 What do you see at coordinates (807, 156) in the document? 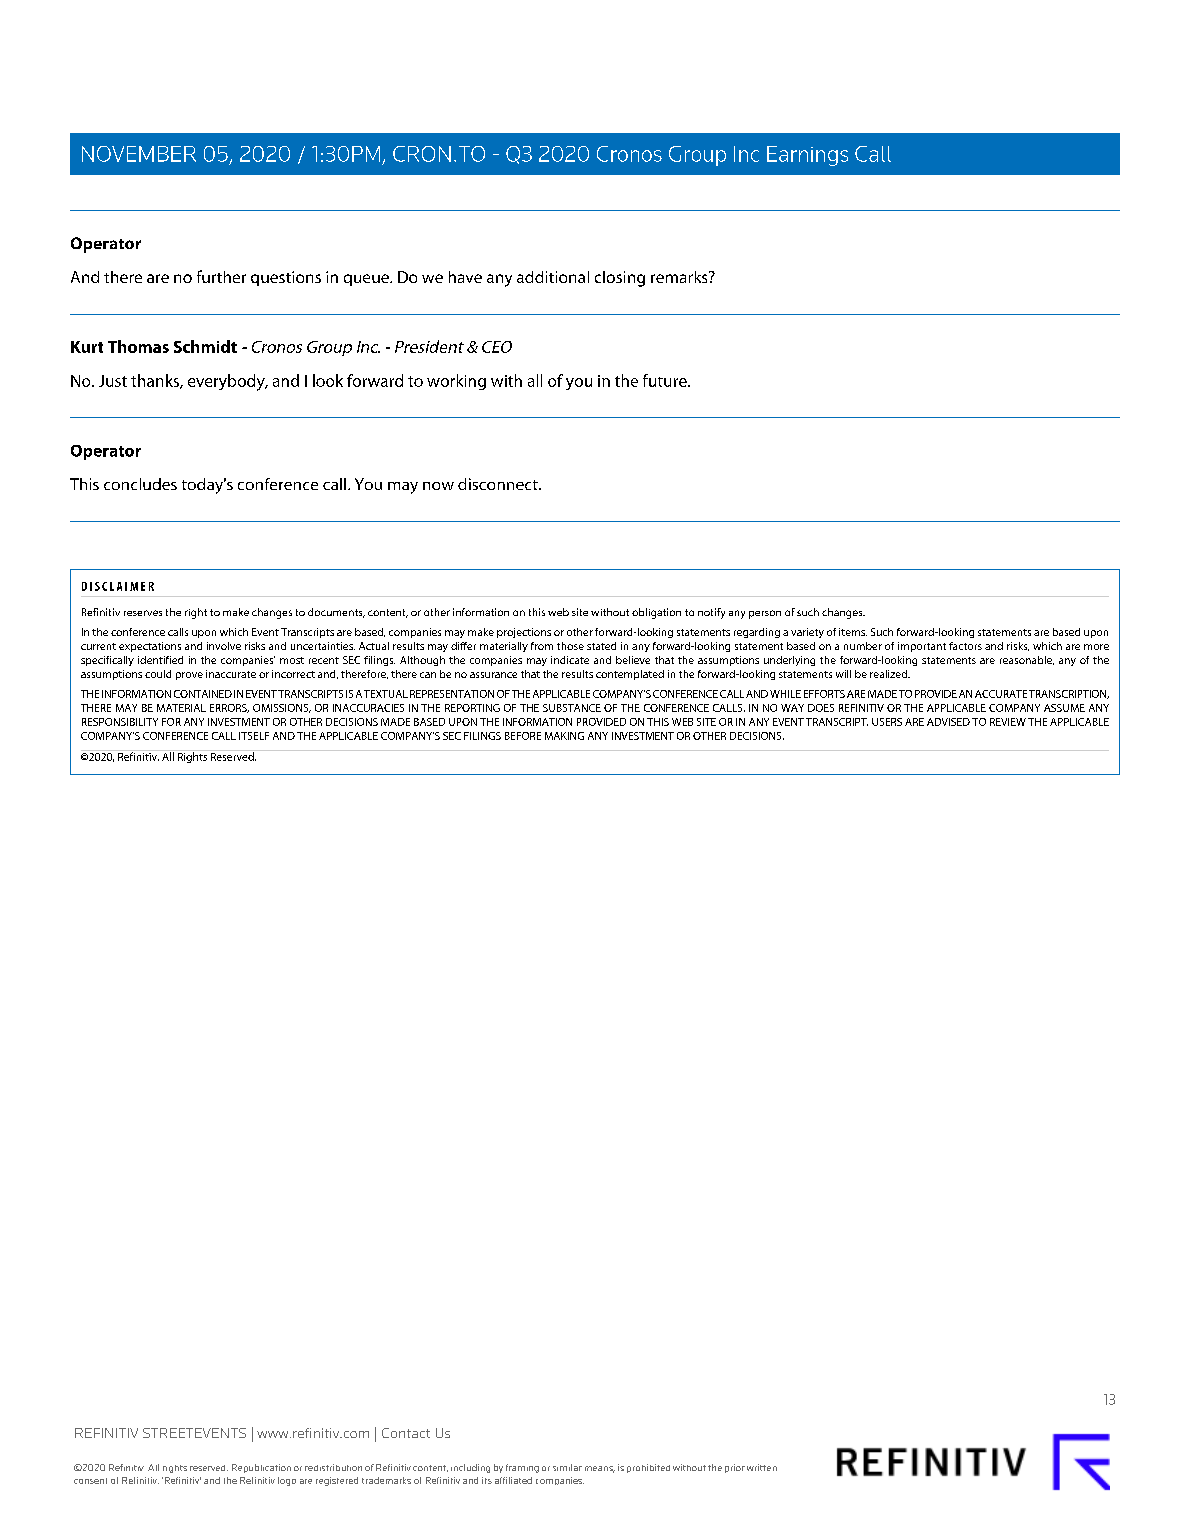
I see `Earnings` at bounding box center [807, 156].
